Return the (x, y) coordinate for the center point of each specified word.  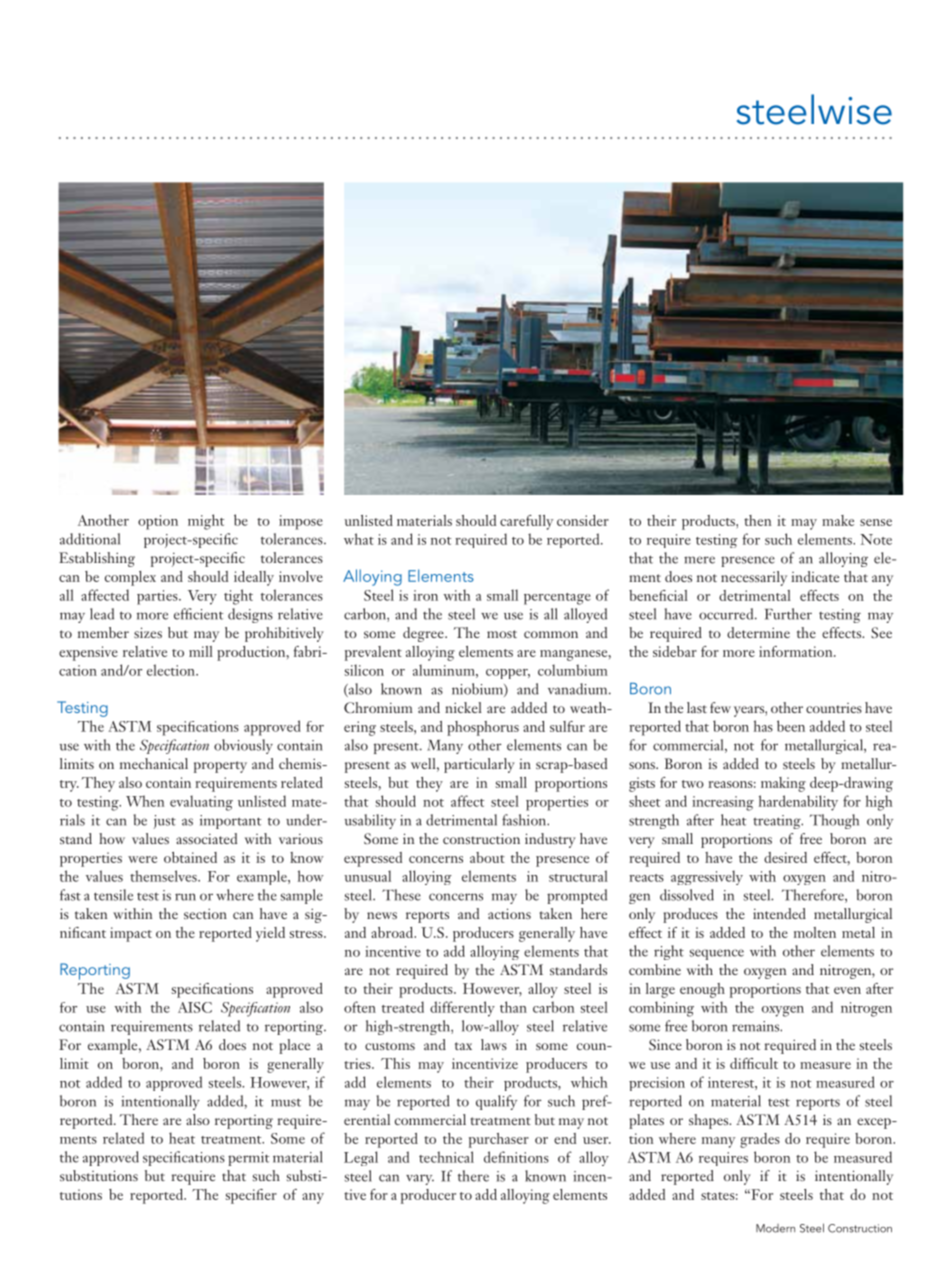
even (847, 990)
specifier (251, 1196)
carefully (526, 522)
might (206, 522)
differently (462, 1009)
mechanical (154, 763)
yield (270, 934)
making (783, 784)
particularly (479, 765)
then (757, 520)
